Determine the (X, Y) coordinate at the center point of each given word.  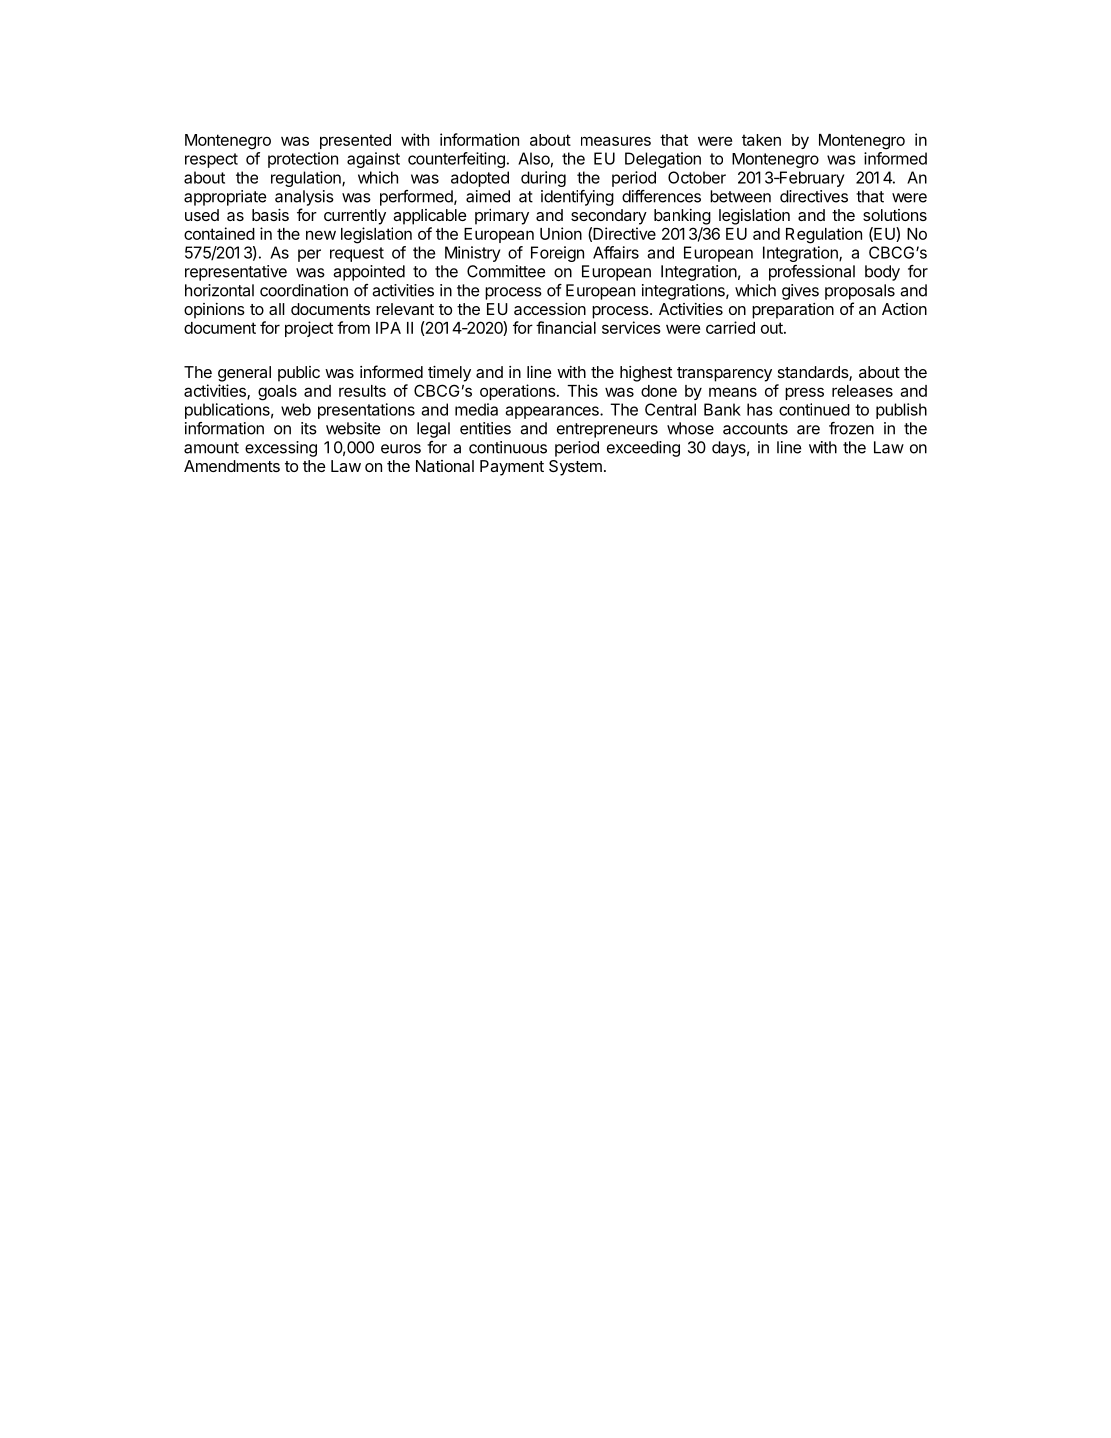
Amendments (232, 466)
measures (616, 141)
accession (550, 309)
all (277, 309)
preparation (793, 311)
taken (761, 140)
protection (303, 160)
